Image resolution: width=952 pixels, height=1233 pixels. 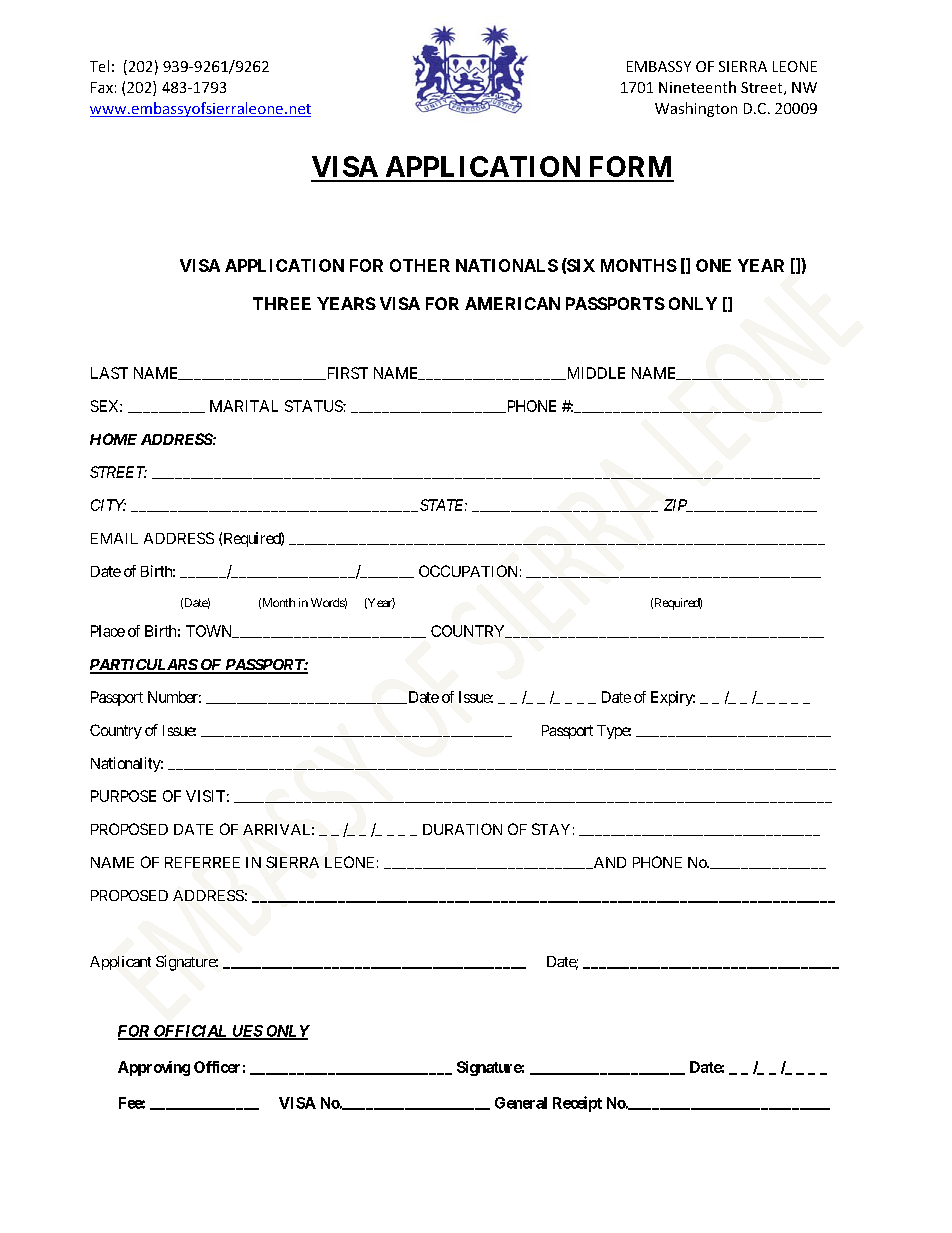 What do you see at coordinates (420, 265) in the page?
I see `OTHER` at bounding box center [420, 265].
